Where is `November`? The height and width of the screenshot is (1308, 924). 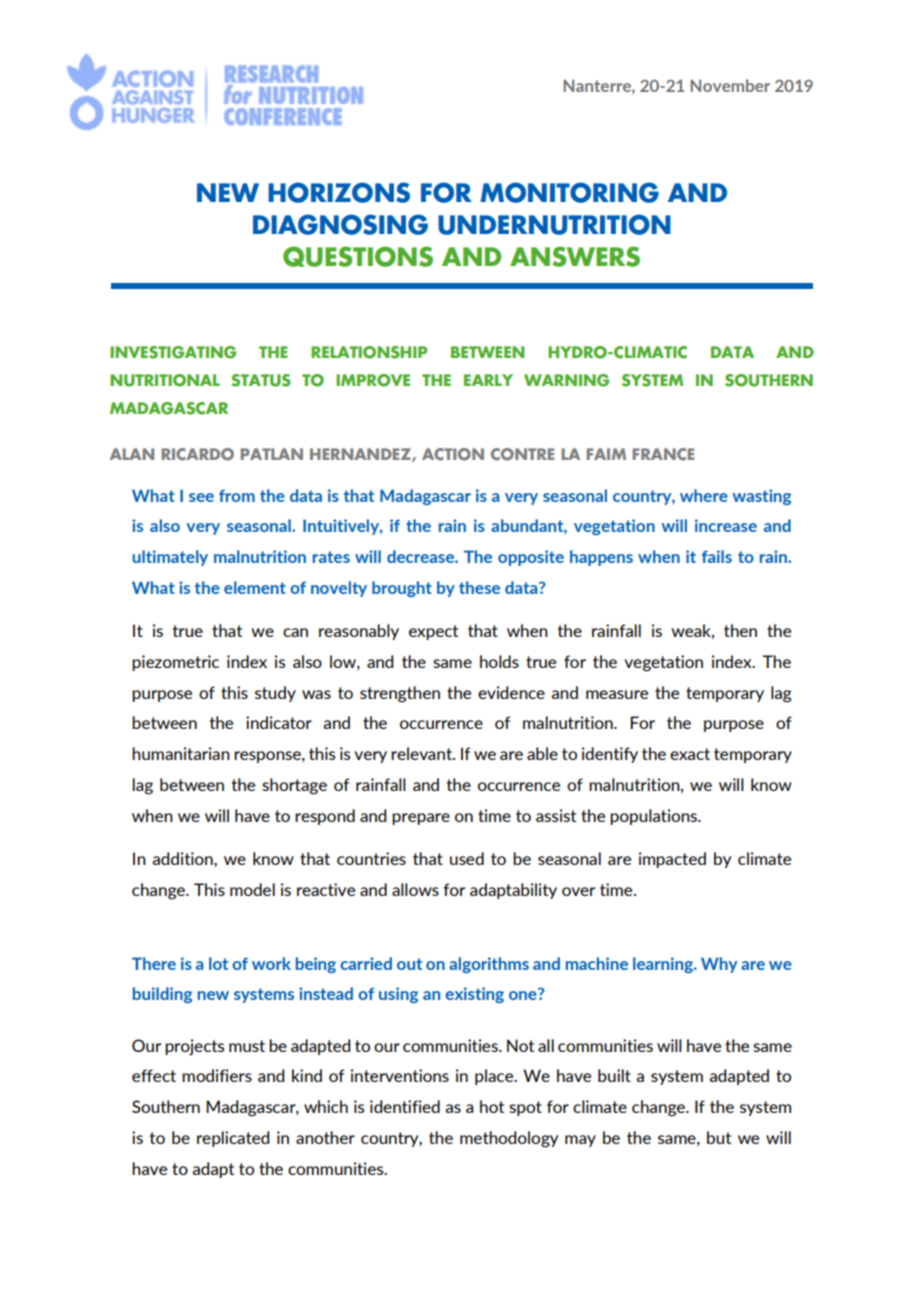 November is located at coordinates (730, 85).
